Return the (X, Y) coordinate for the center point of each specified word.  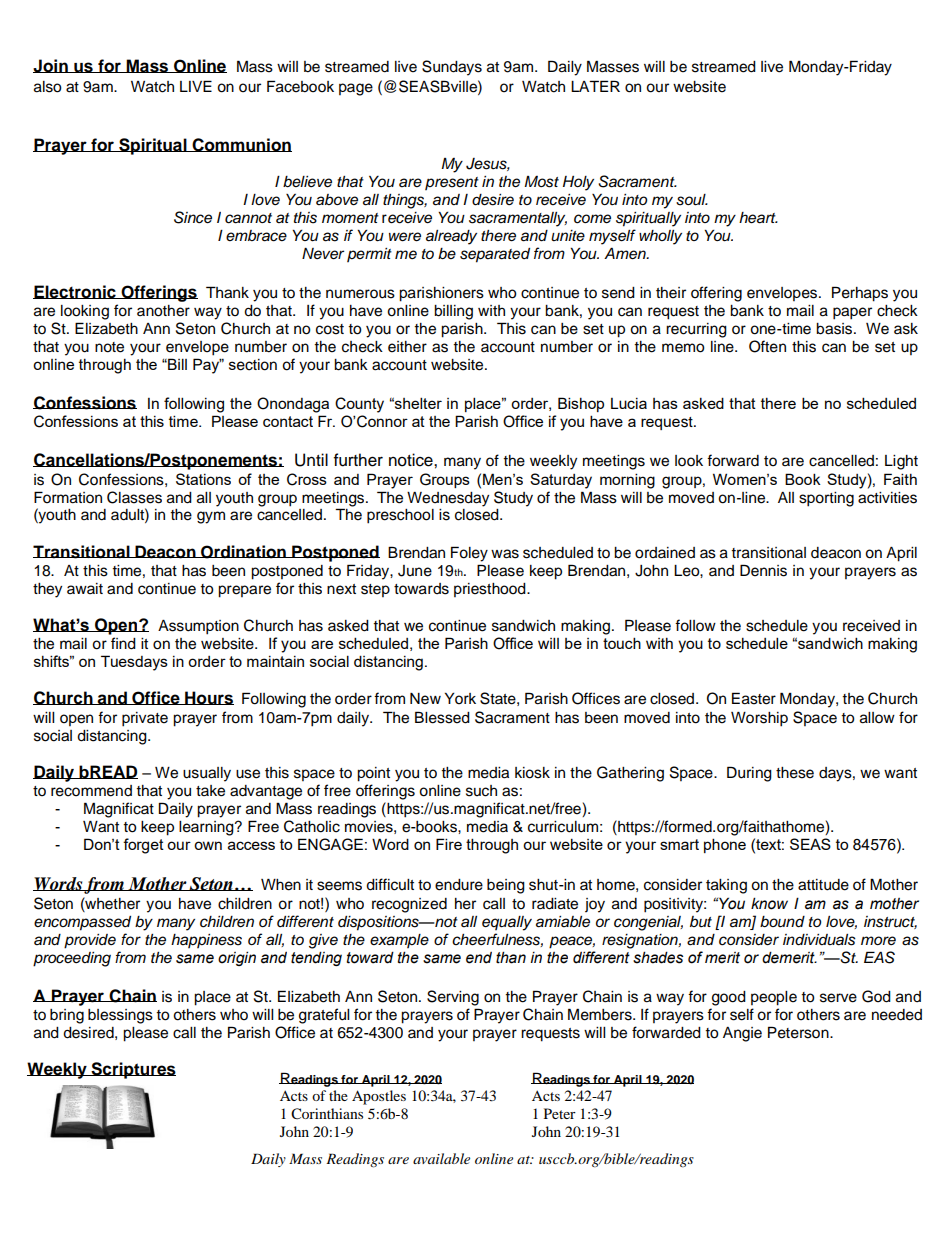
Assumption (198, 627)
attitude (823, 885)
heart (758, 218)
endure (459, 885)
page (356, 89)
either (407, 347)
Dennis (763, 570)
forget (143, 846)
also (48, 87)
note (109, 347)
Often (767, 346)
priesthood (491, 590)
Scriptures (133, 1070)
